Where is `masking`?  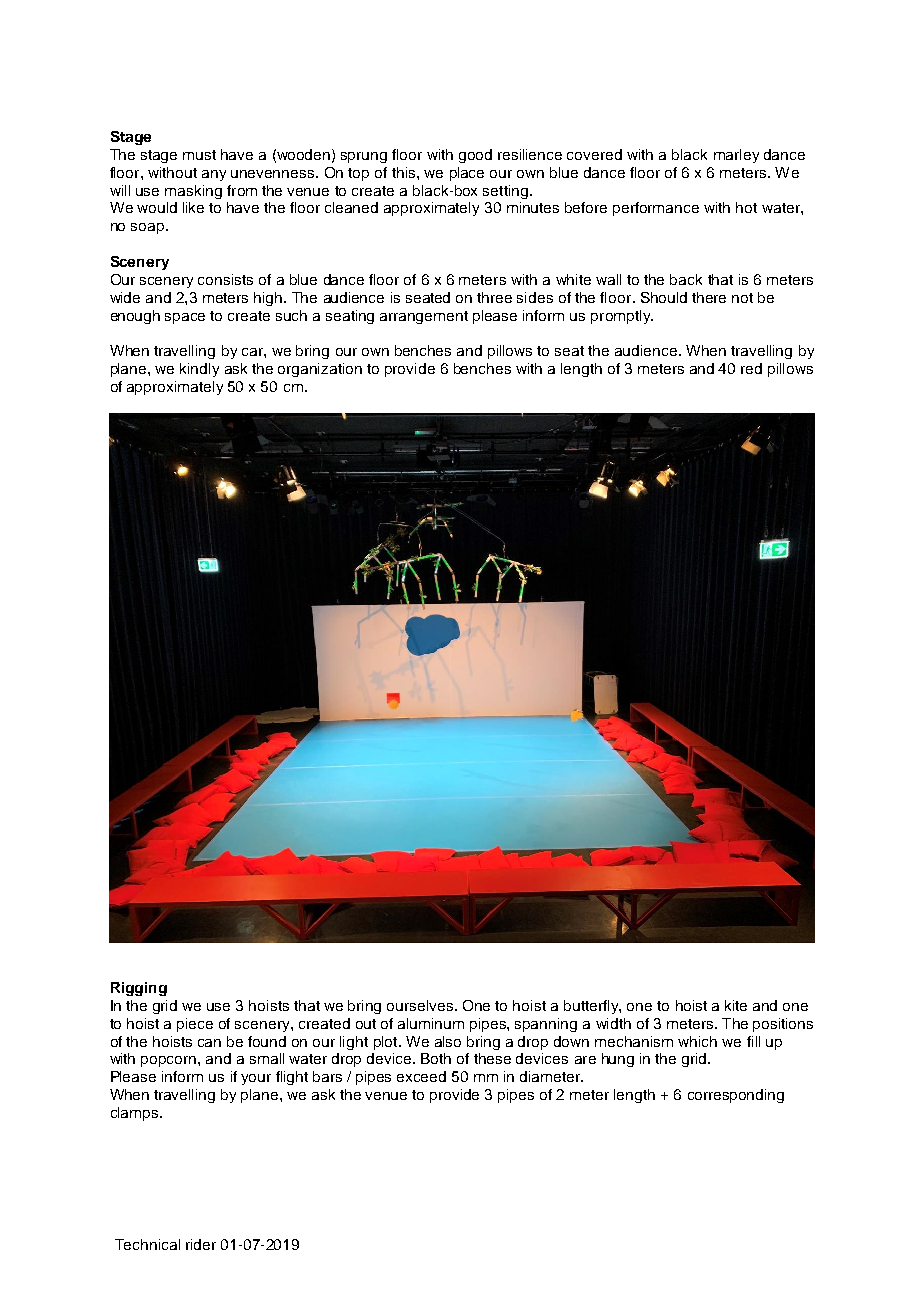
masking is located at coordinates (193, 192).
